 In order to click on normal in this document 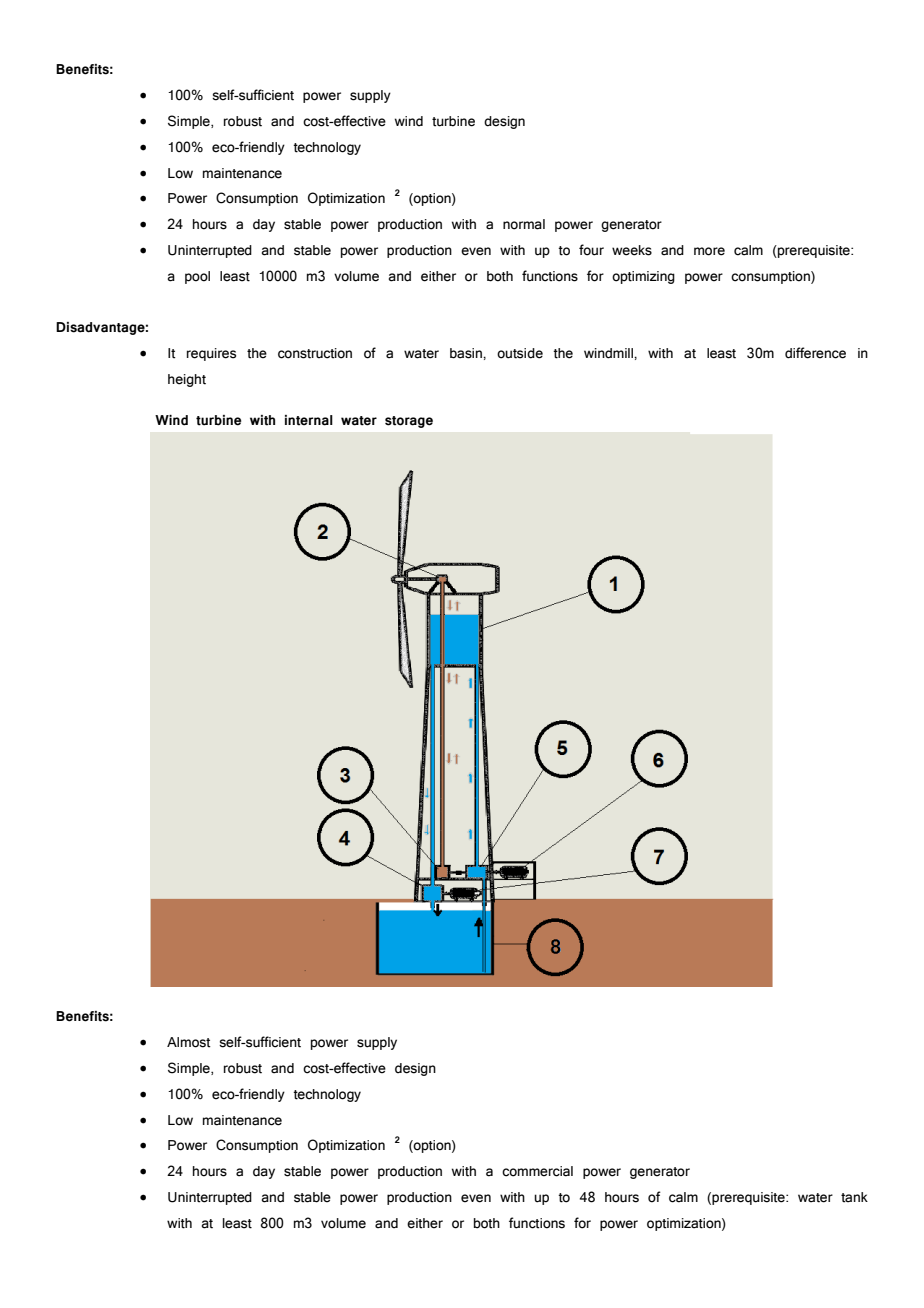, I will do `click(524, 224)`.
